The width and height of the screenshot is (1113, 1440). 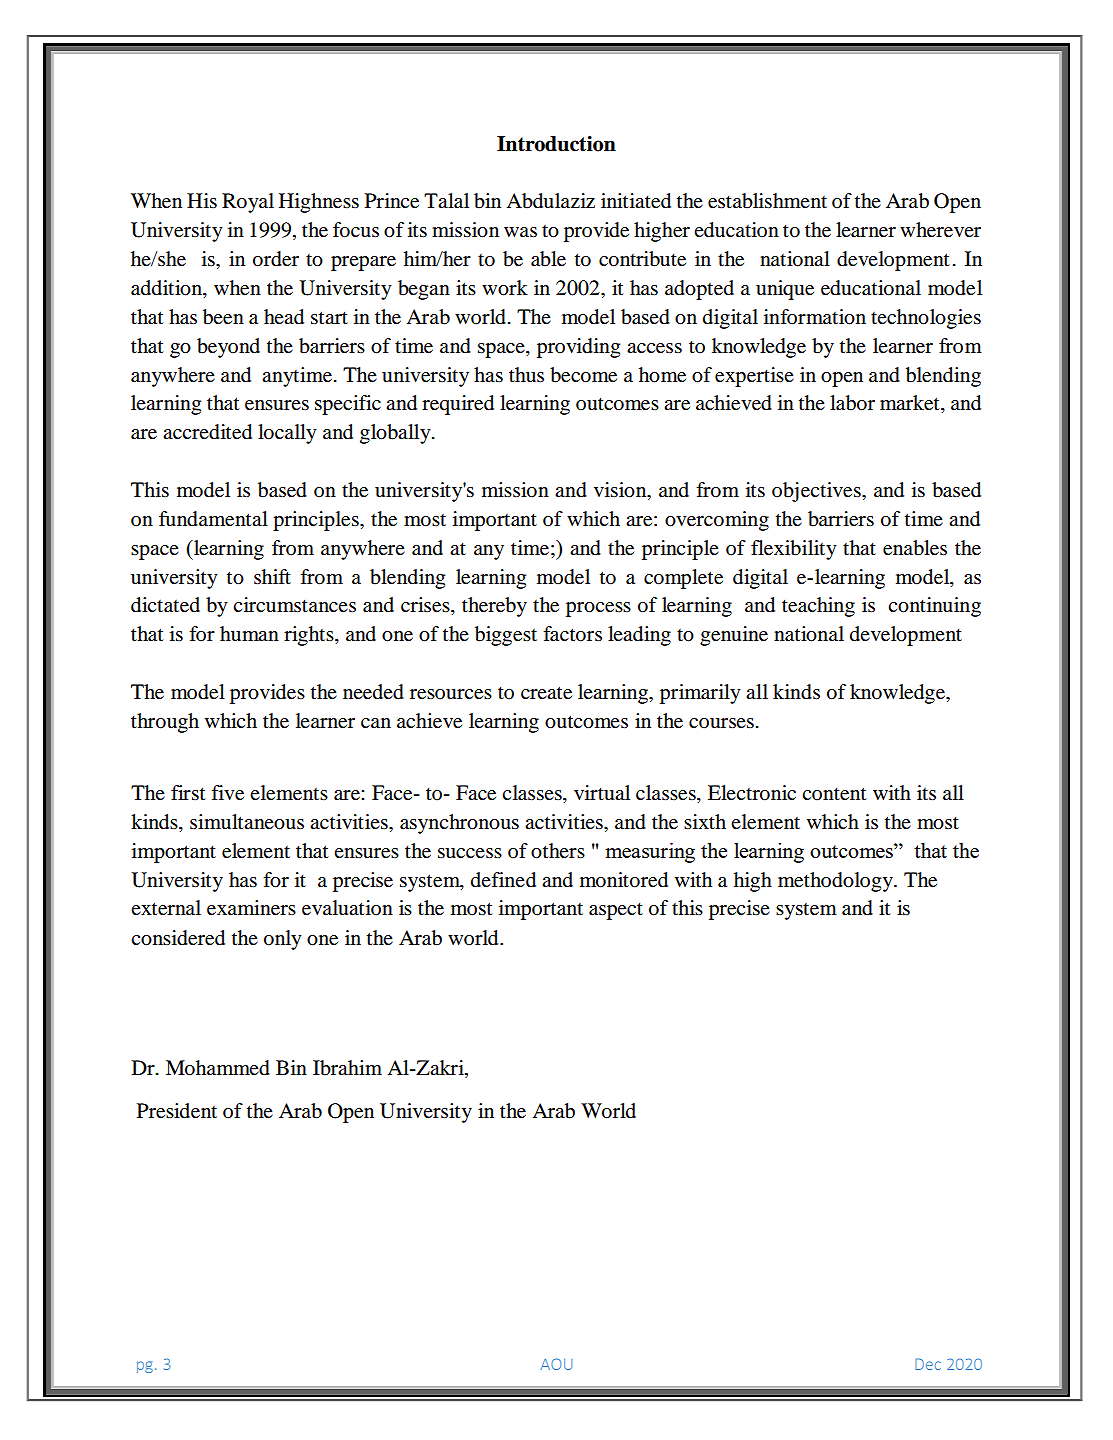 What do you see at coordinates (767, 201) in the screenshot?
I see `establishment` at bounding box center [767, 201].
